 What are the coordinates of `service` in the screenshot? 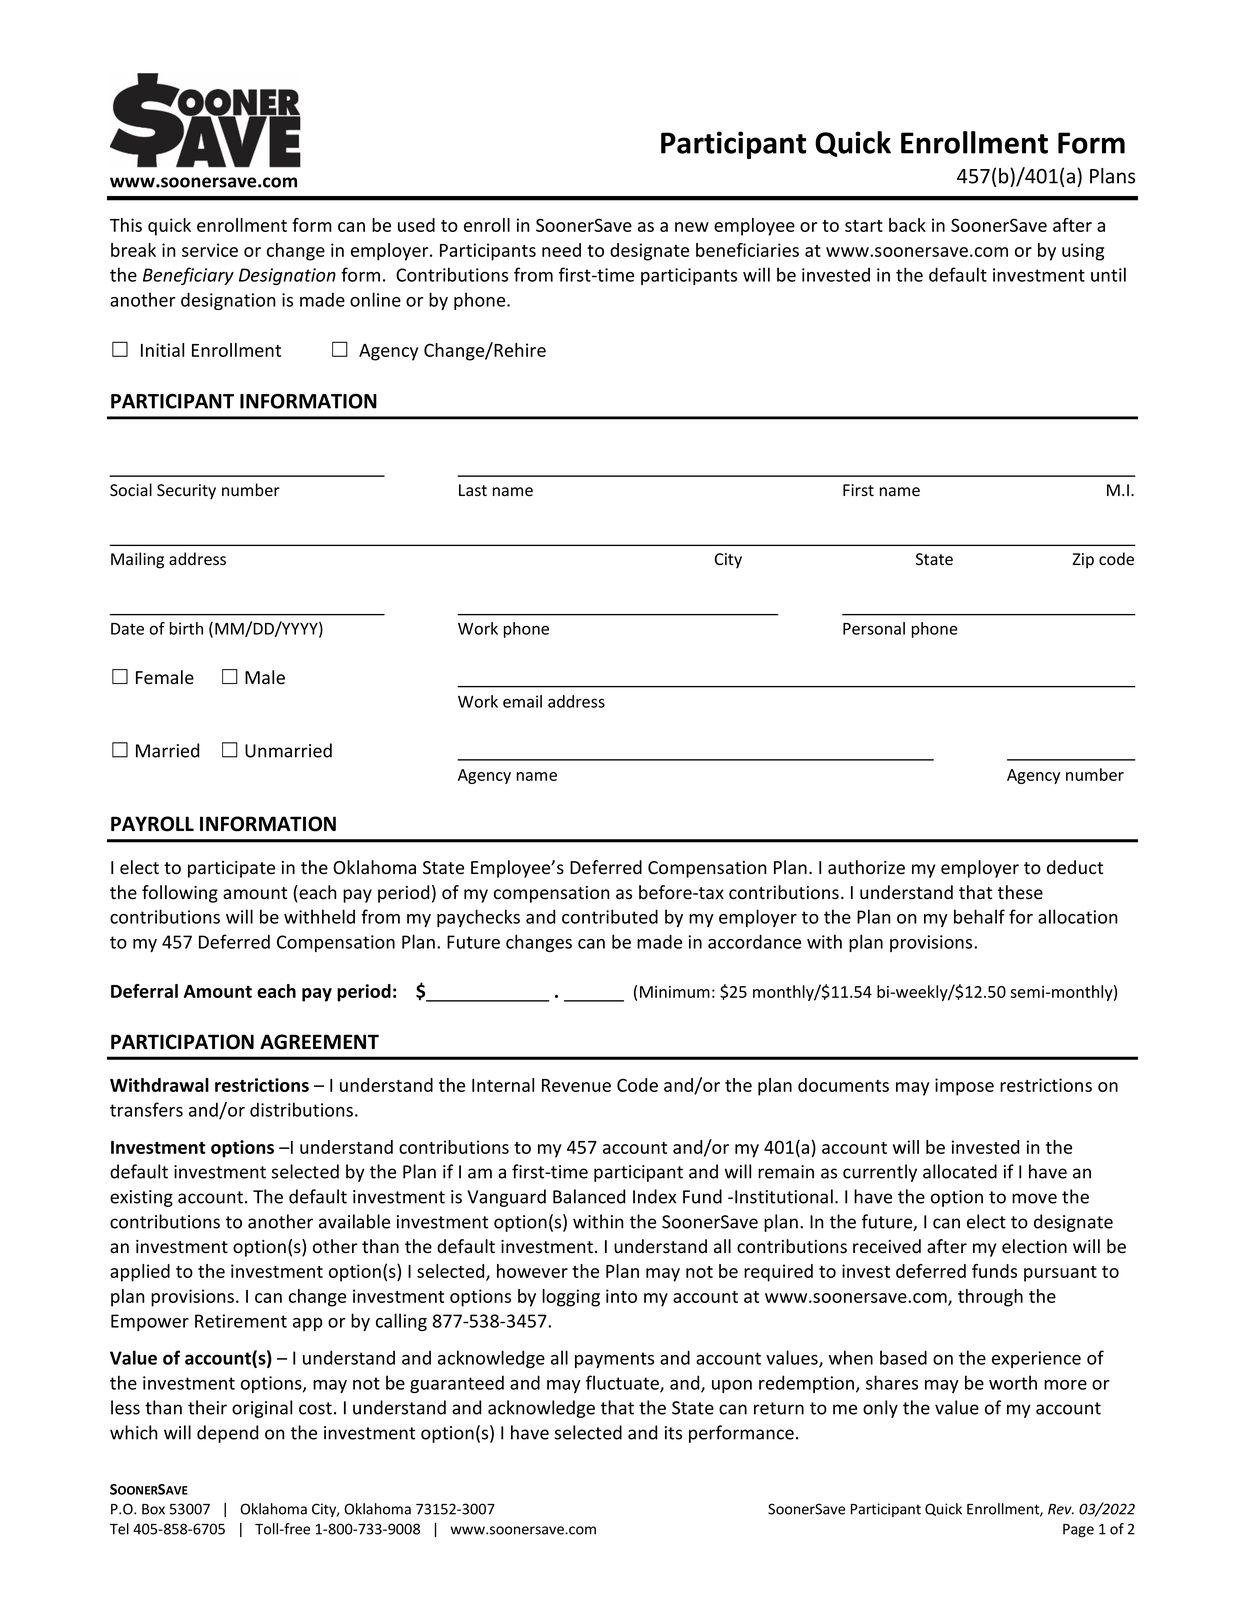 It's located at (210, 250).
